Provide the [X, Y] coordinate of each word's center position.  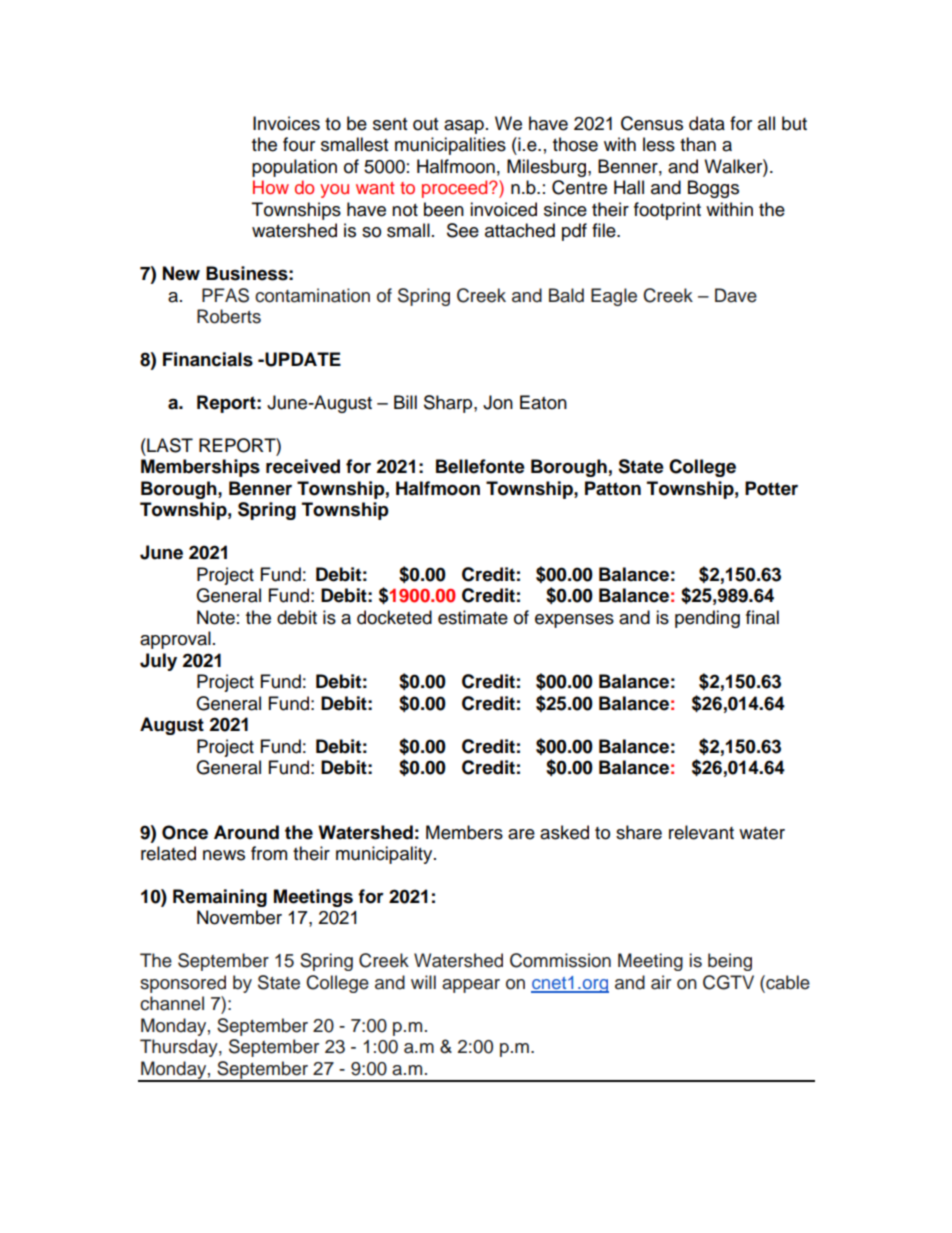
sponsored [183, 984]
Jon [498, 402]
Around [246, 832]
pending [707, 619]
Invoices [286, 123]
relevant [701, 832]
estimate [473, 617]
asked [564, 832]
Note [216, 617]
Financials [208, 359]
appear [471, 986]
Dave [736, 295]
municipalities [450, 146]
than [698, 144]
